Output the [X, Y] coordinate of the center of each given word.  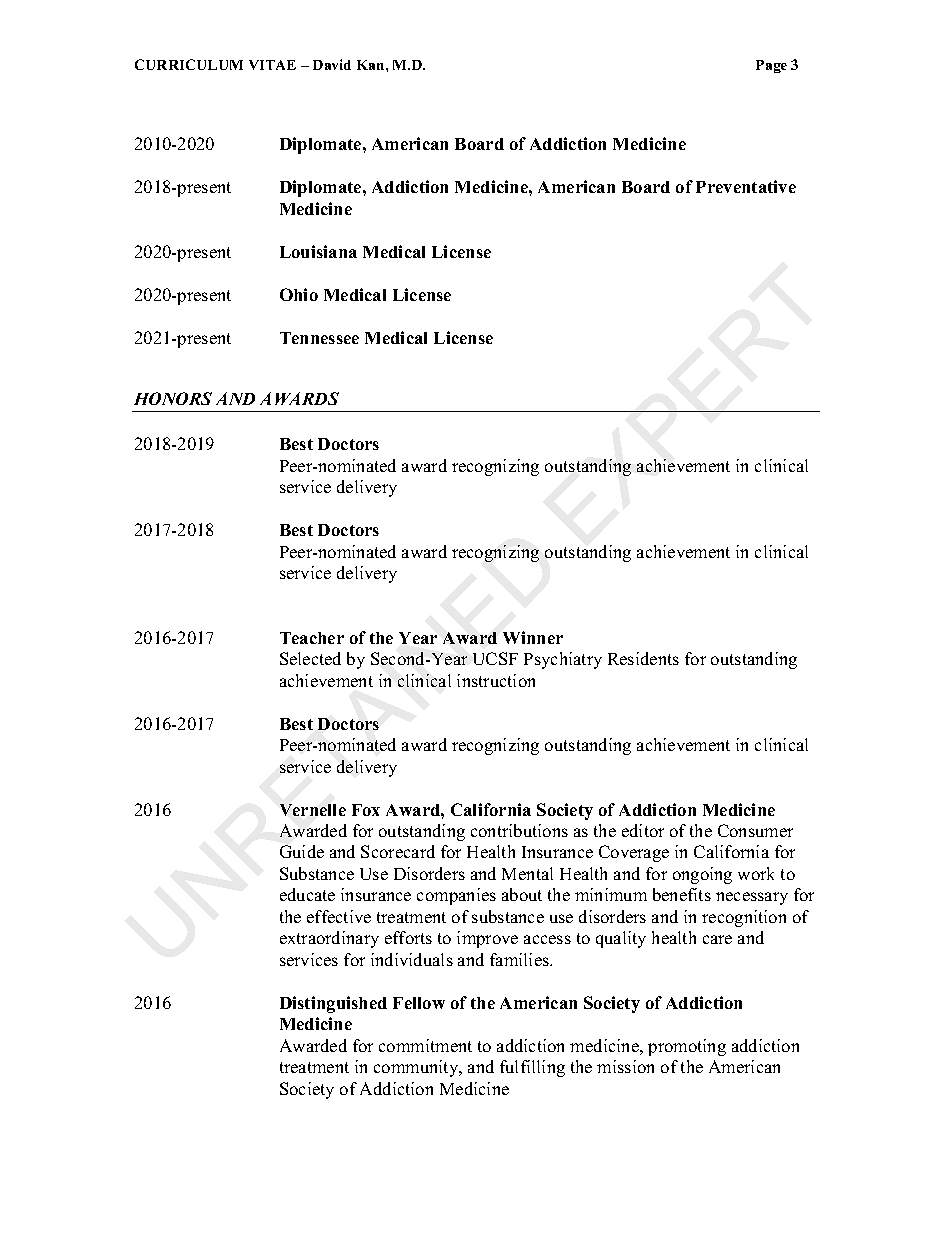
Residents [643, 658]
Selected [310, 658]
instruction [496, 680]
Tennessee [319, 338]
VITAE [272, 65]
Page [771, 66]
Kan [372, 65]
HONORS [173, 398]
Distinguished [333, 1004]
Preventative [746, 186]
